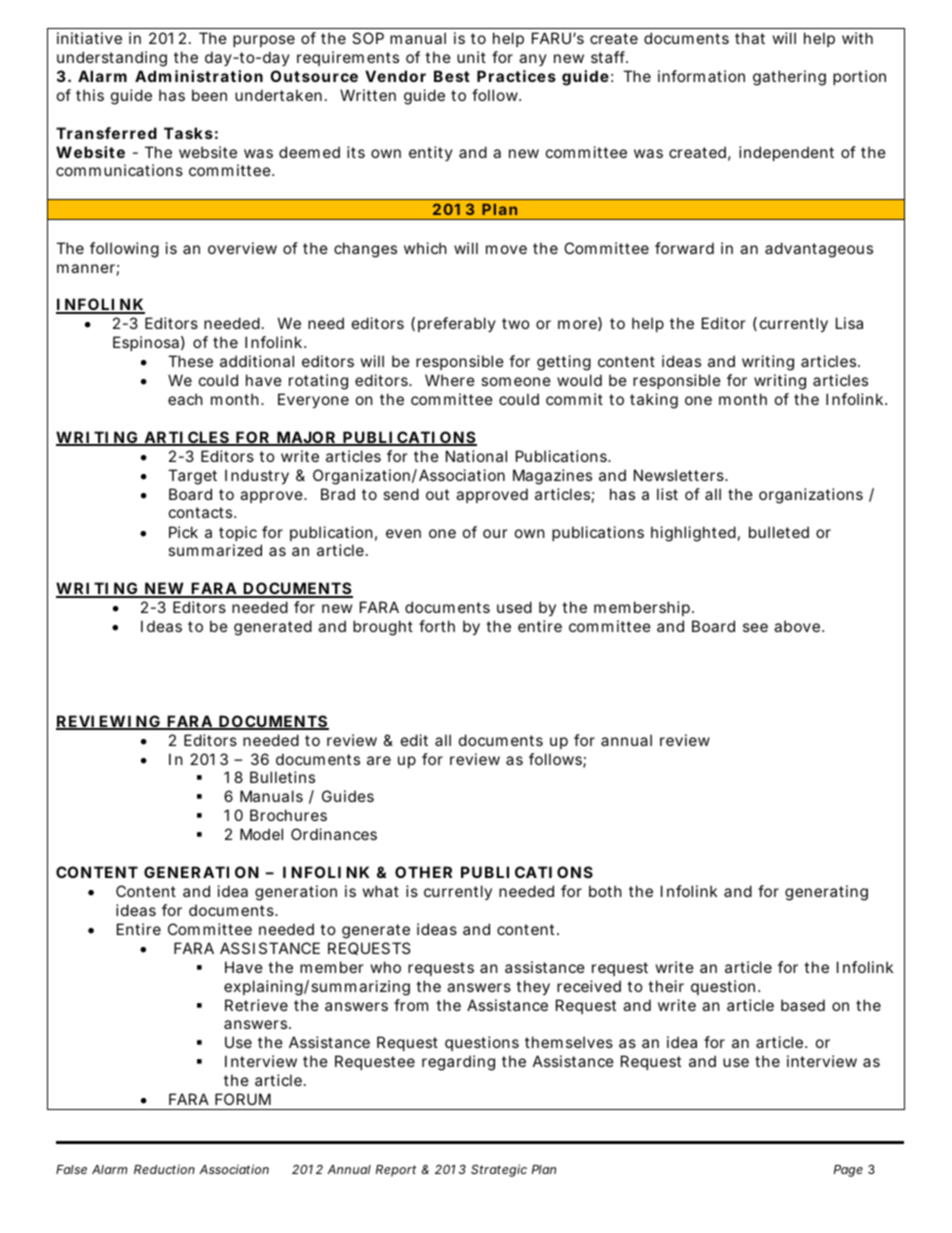  What do you see at coordinates (146, 343) in the screenshot?
I see `Espinosa` at bounding box center [146, 343].
